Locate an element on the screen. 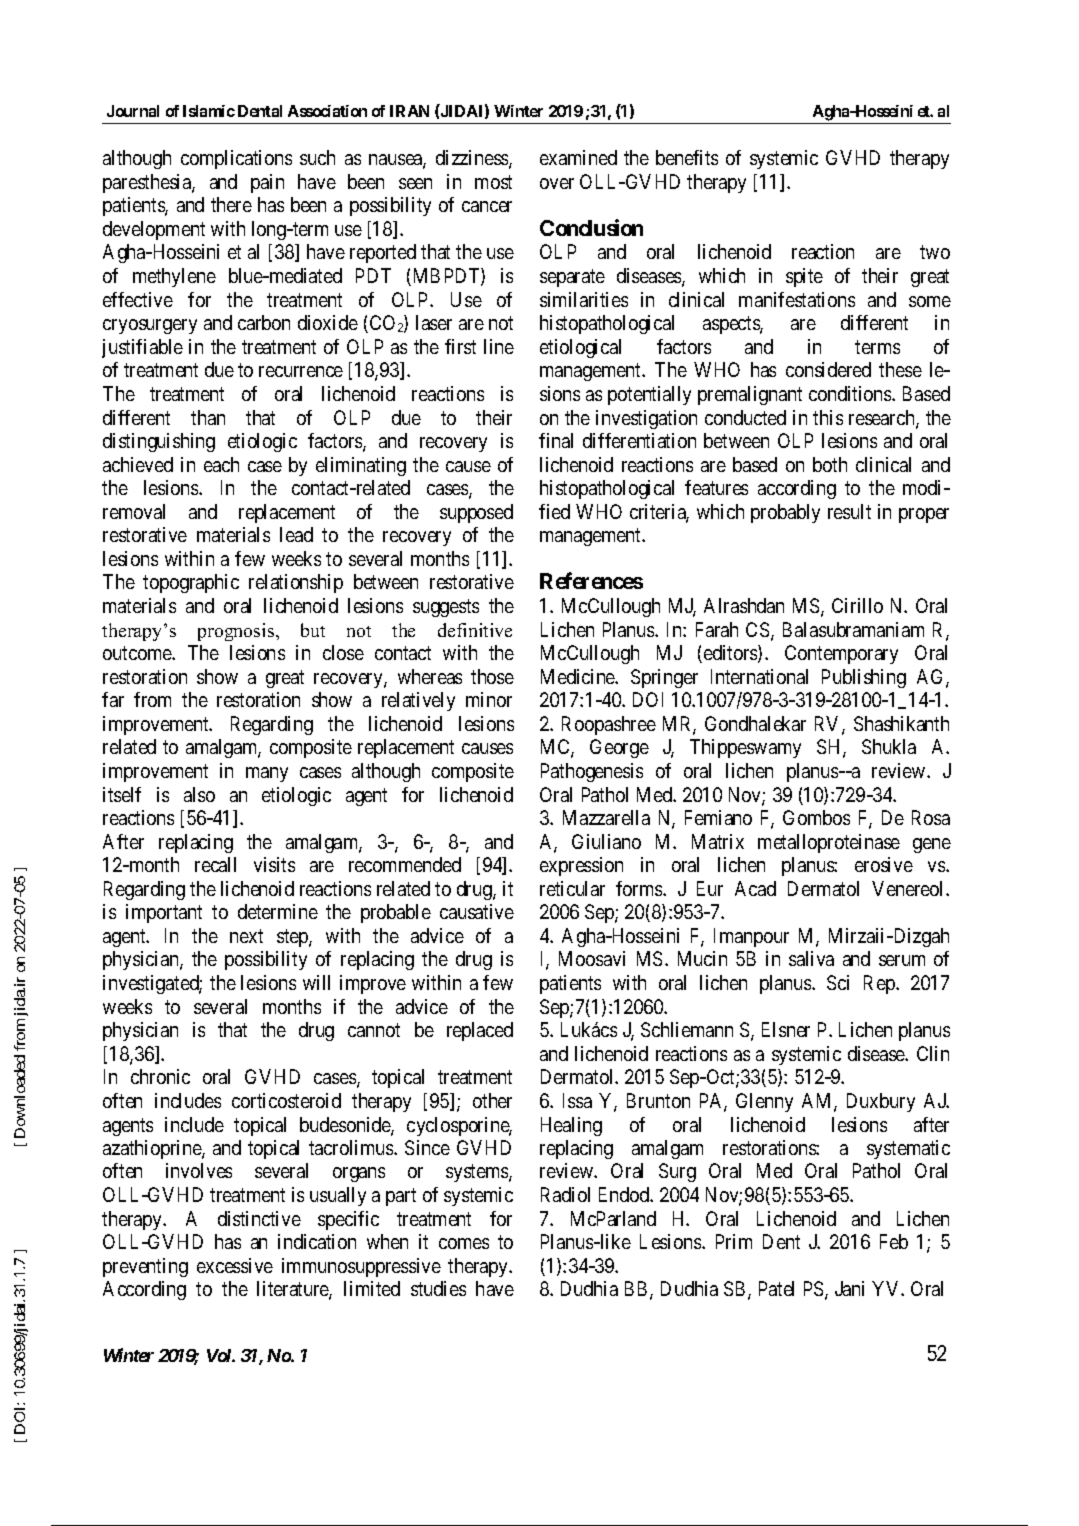 The width and height of the screenshot is (1079, 1526). supposed is located at coordinates (476, 513).
